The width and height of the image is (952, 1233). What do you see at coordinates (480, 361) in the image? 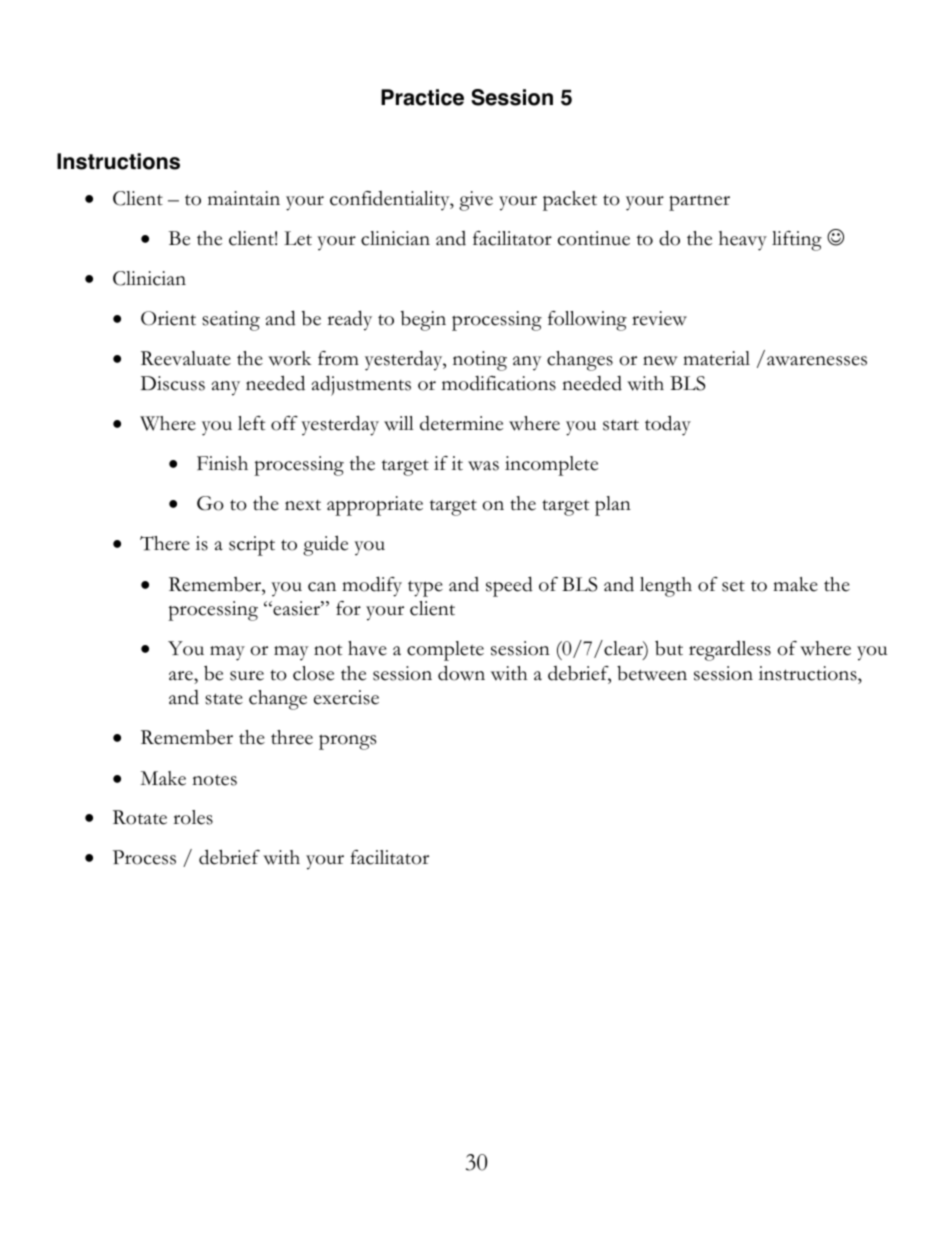
I see `noting` at bounding box center [480, 361].
